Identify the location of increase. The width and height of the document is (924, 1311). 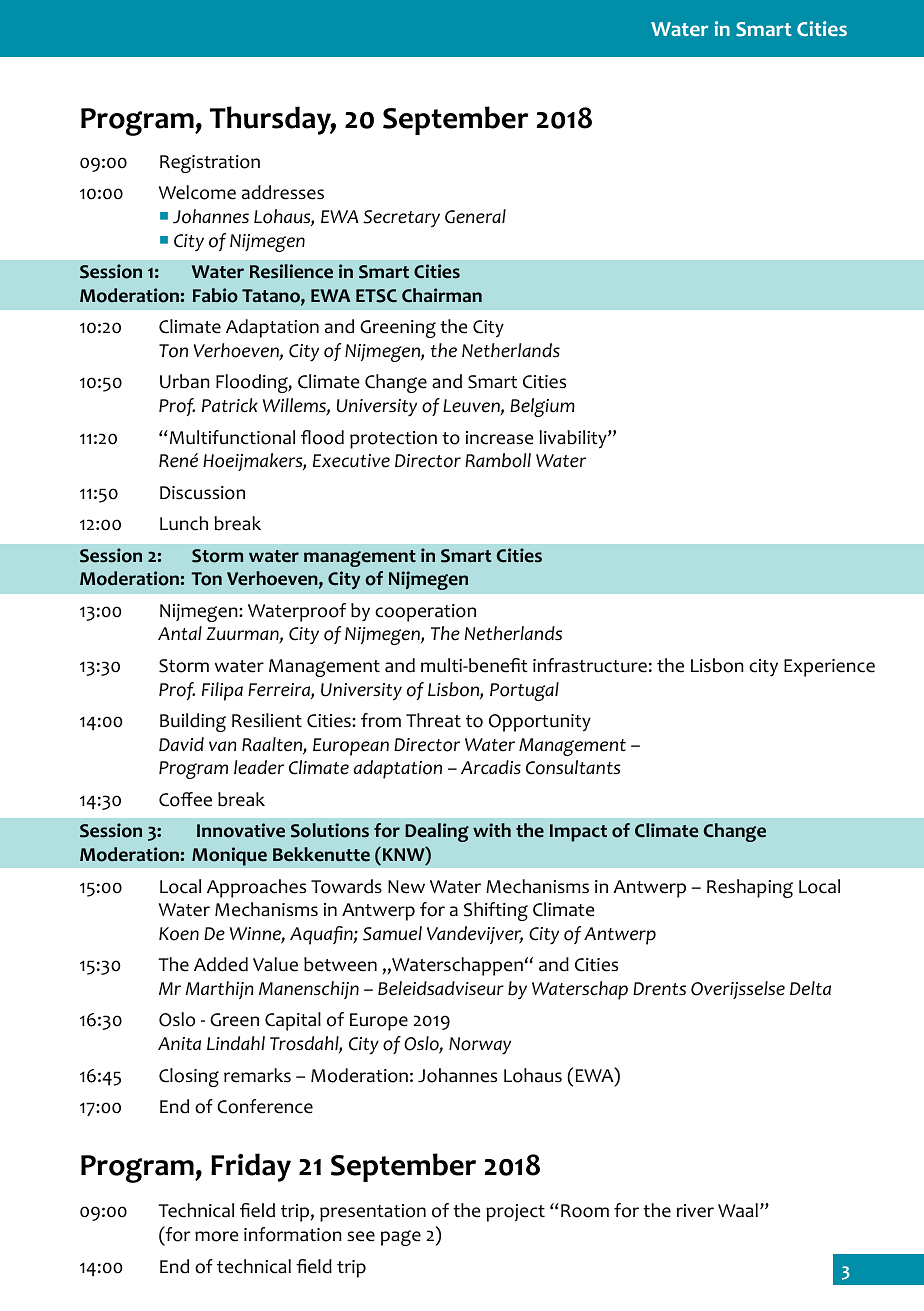
(500, 438).
